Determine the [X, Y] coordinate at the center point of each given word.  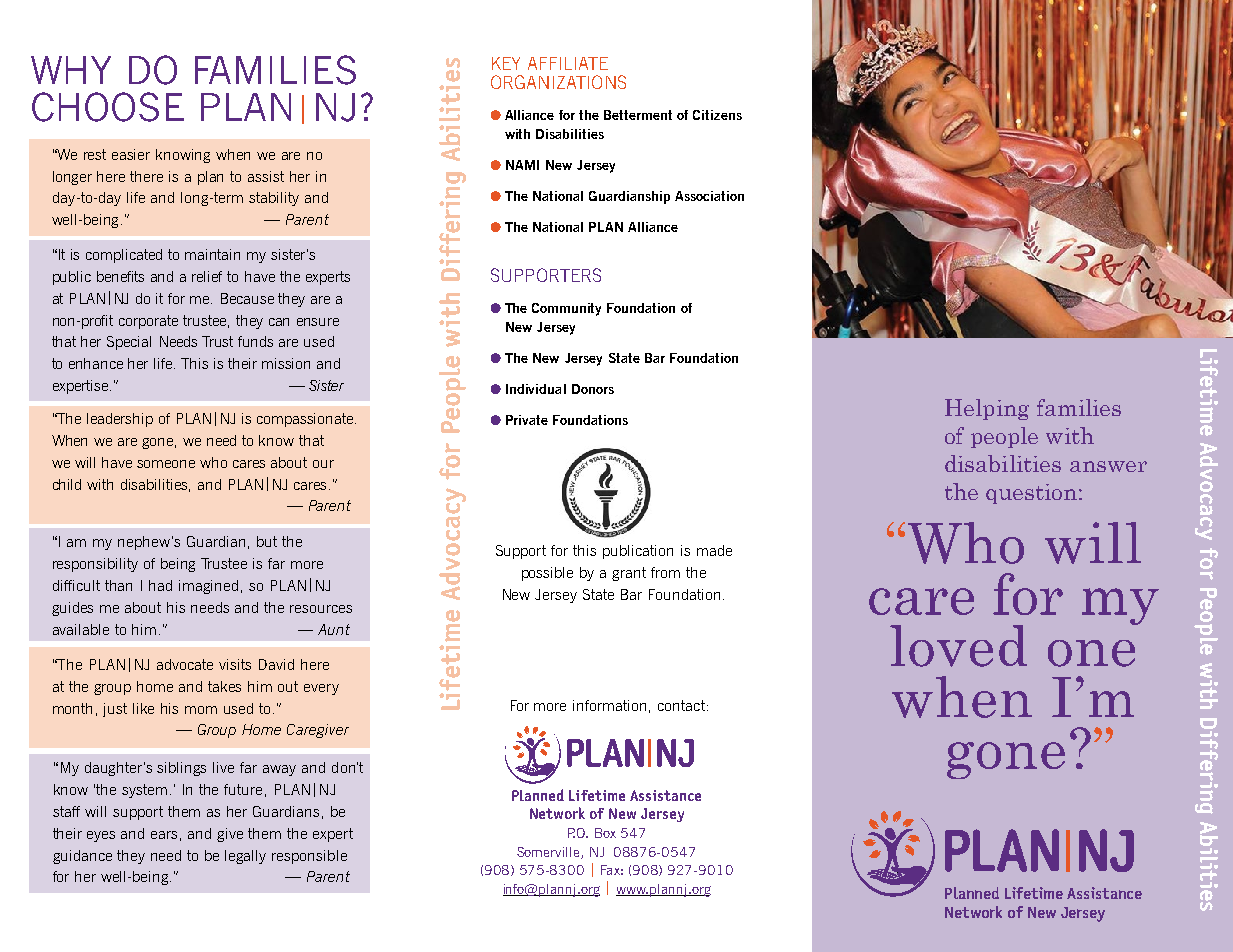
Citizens [717, 115]
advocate [185, 664]
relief [207, 276]
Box [605, 833]
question [1031, 494]
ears [164, 835]
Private [527, 420]
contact [681, 705]
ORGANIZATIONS [558, 82]
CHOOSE [108, 107]
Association [709, 196]
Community [566, 309]
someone [166, 464]
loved [958, 646]
